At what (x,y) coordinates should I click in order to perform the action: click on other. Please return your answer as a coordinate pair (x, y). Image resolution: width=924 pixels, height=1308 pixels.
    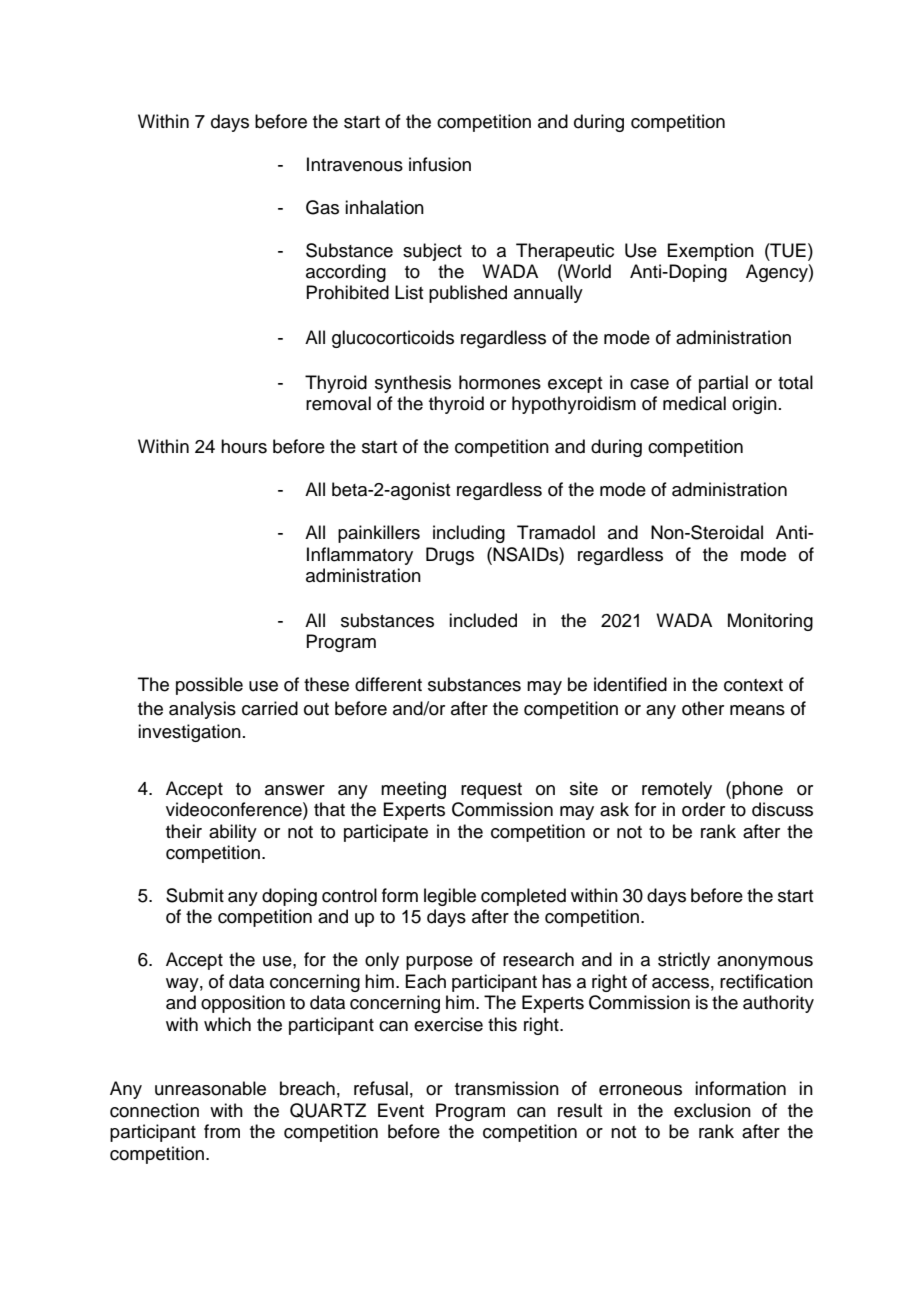
    Looking at the image, I should click on (703, 708).
